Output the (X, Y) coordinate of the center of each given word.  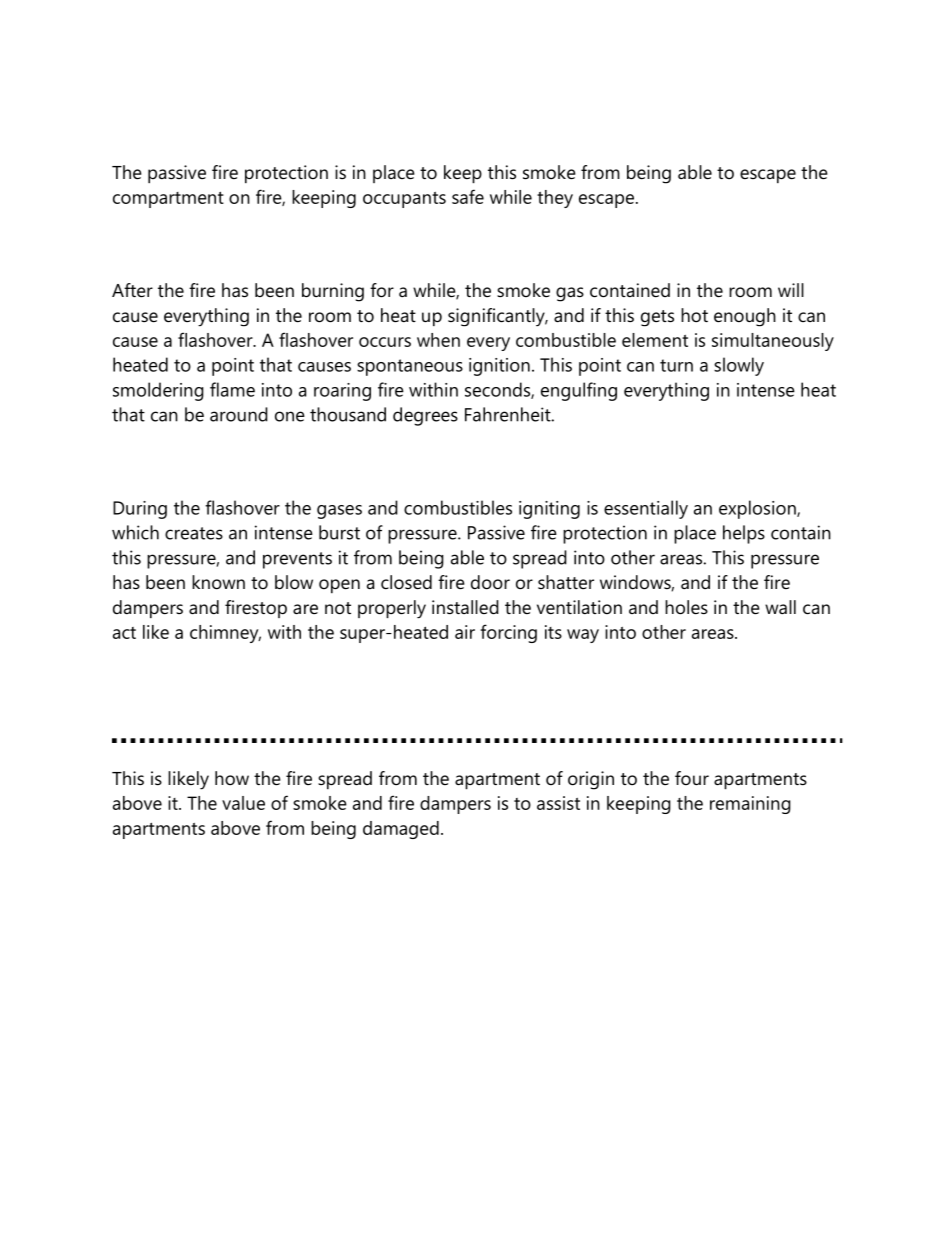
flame (232, 389)
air (465, 632)
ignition (499, 367)
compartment (168, 199)
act (124, 633)
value (243, 803)
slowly (739, 366)
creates (194, 533)
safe (468, 196)
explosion (758, 509)
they (555, 199)
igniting (549, 510)
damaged (401, 830)
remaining (750, 805)
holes (686, 607)
